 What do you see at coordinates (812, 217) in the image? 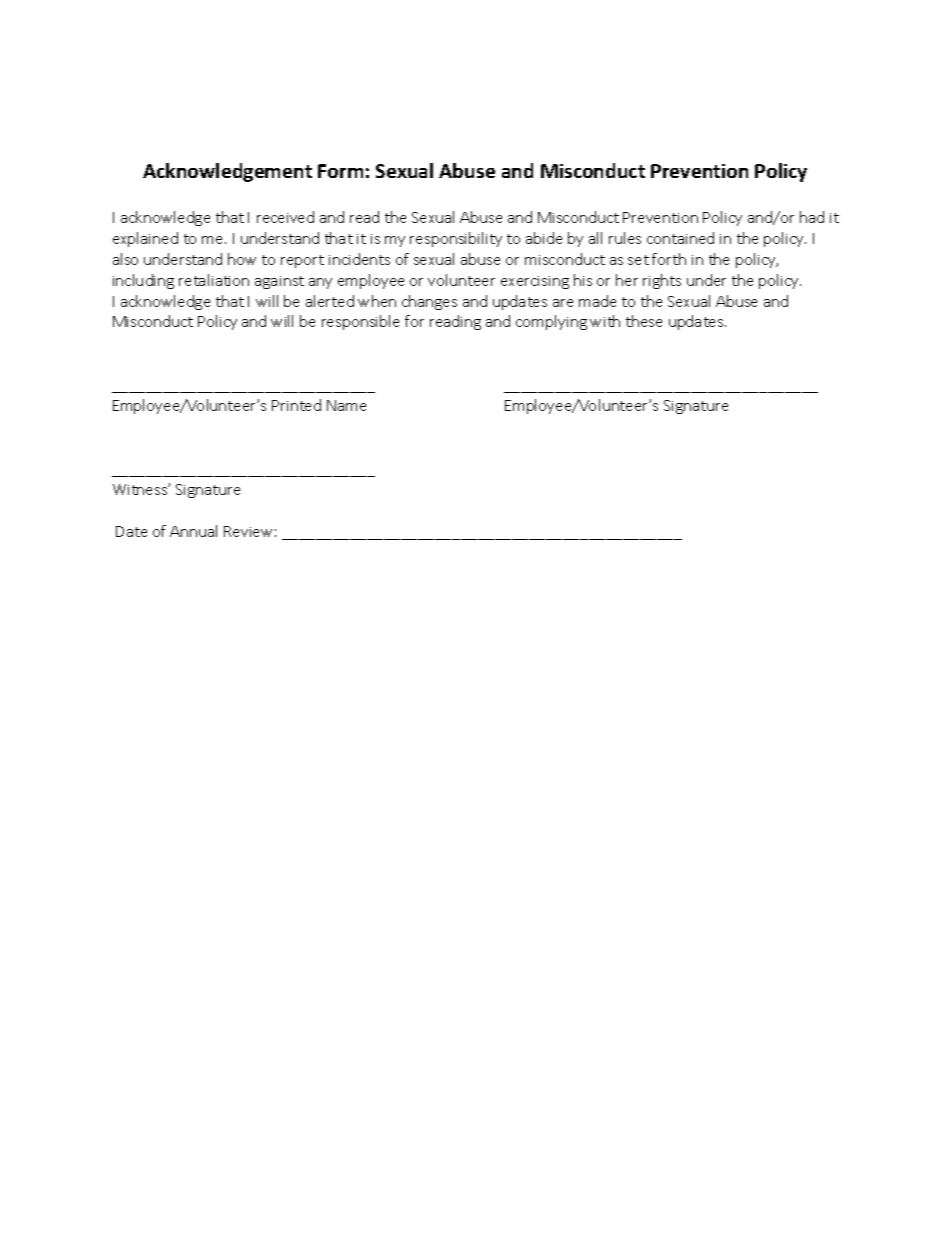
I see `had` at bounding box center [812, 217].
